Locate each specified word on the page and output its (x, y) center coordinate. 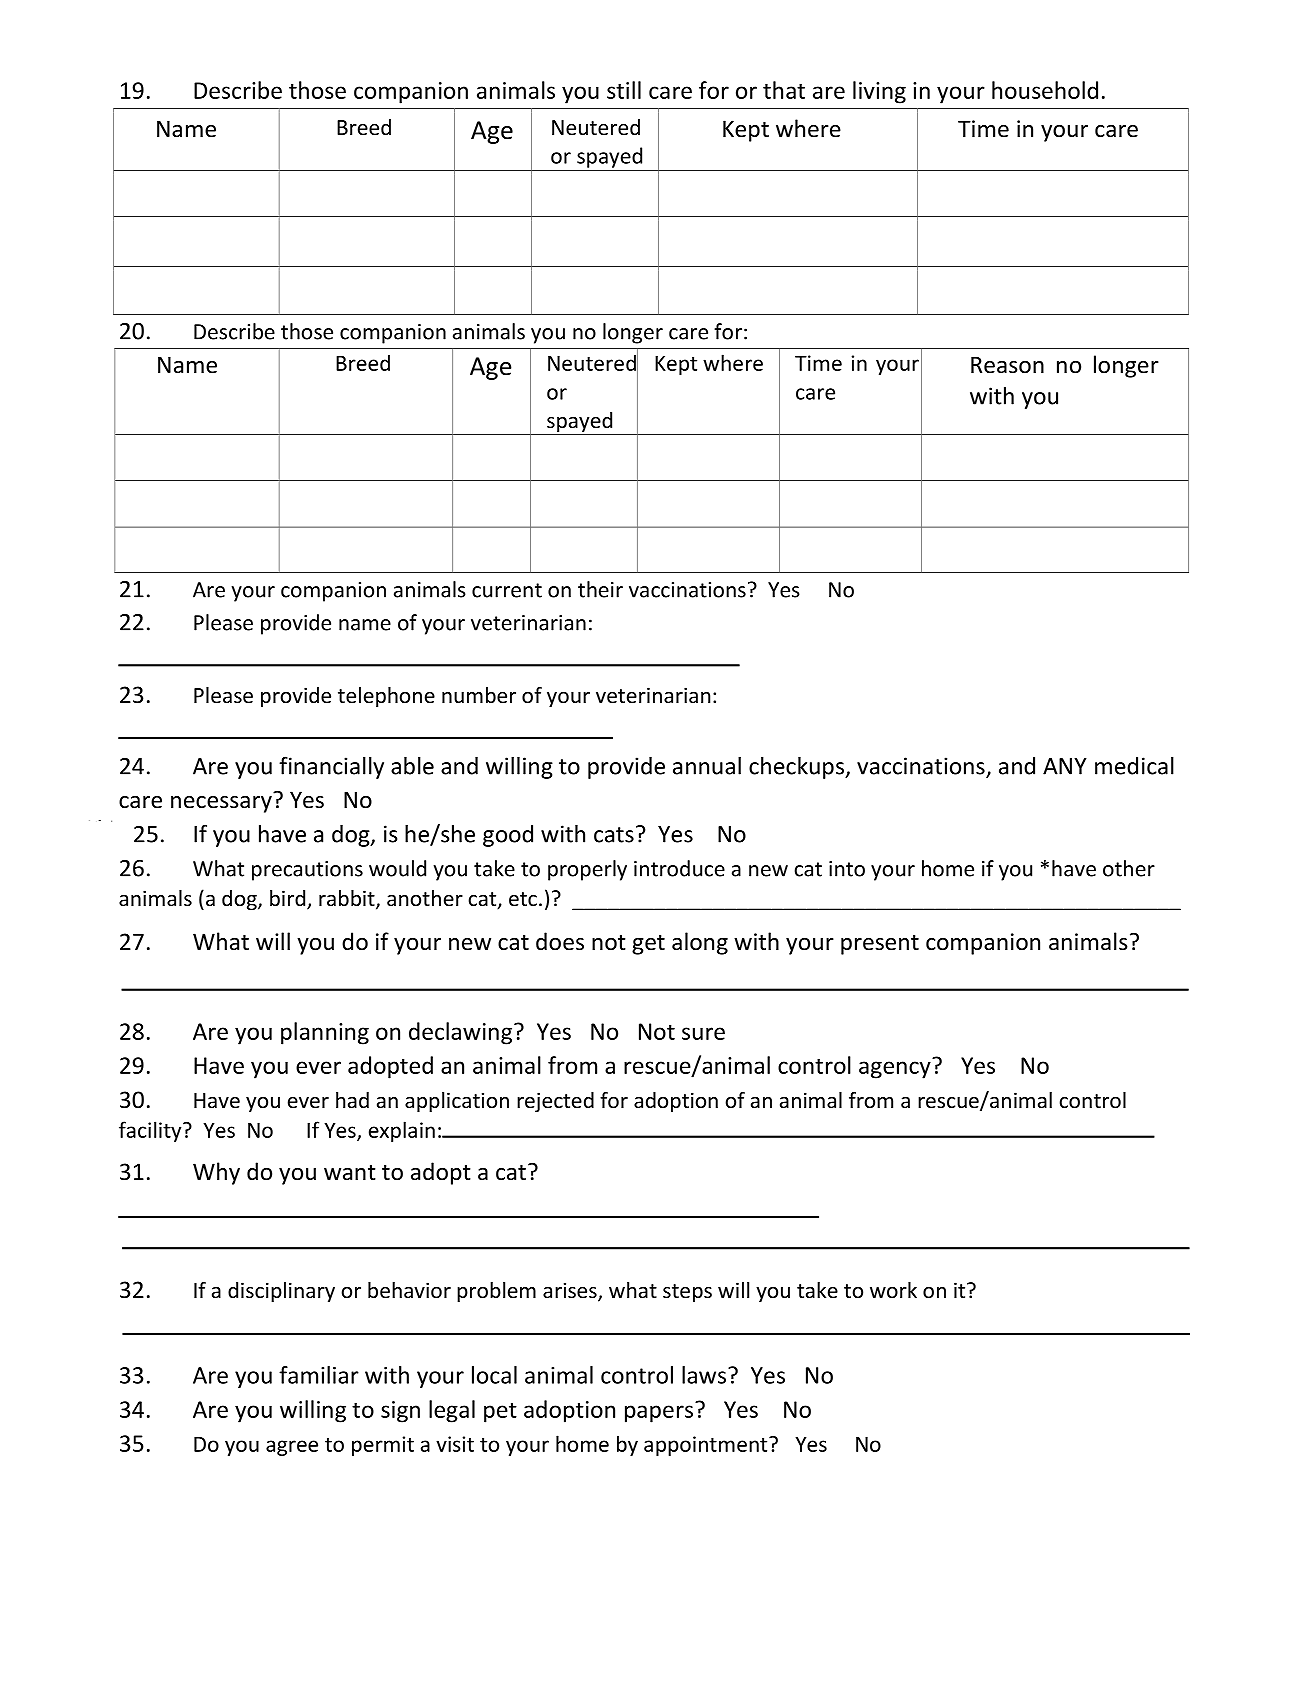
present (880, 945)
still (624, 90)
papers (659, 1414)
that (784, 90)
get (648, 945)
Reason (1007, 365)
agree (292, 1448)
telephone (386, 697)
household (1045, 90)
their (600, 589)
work (893, 1290)
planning (325, 1033)
